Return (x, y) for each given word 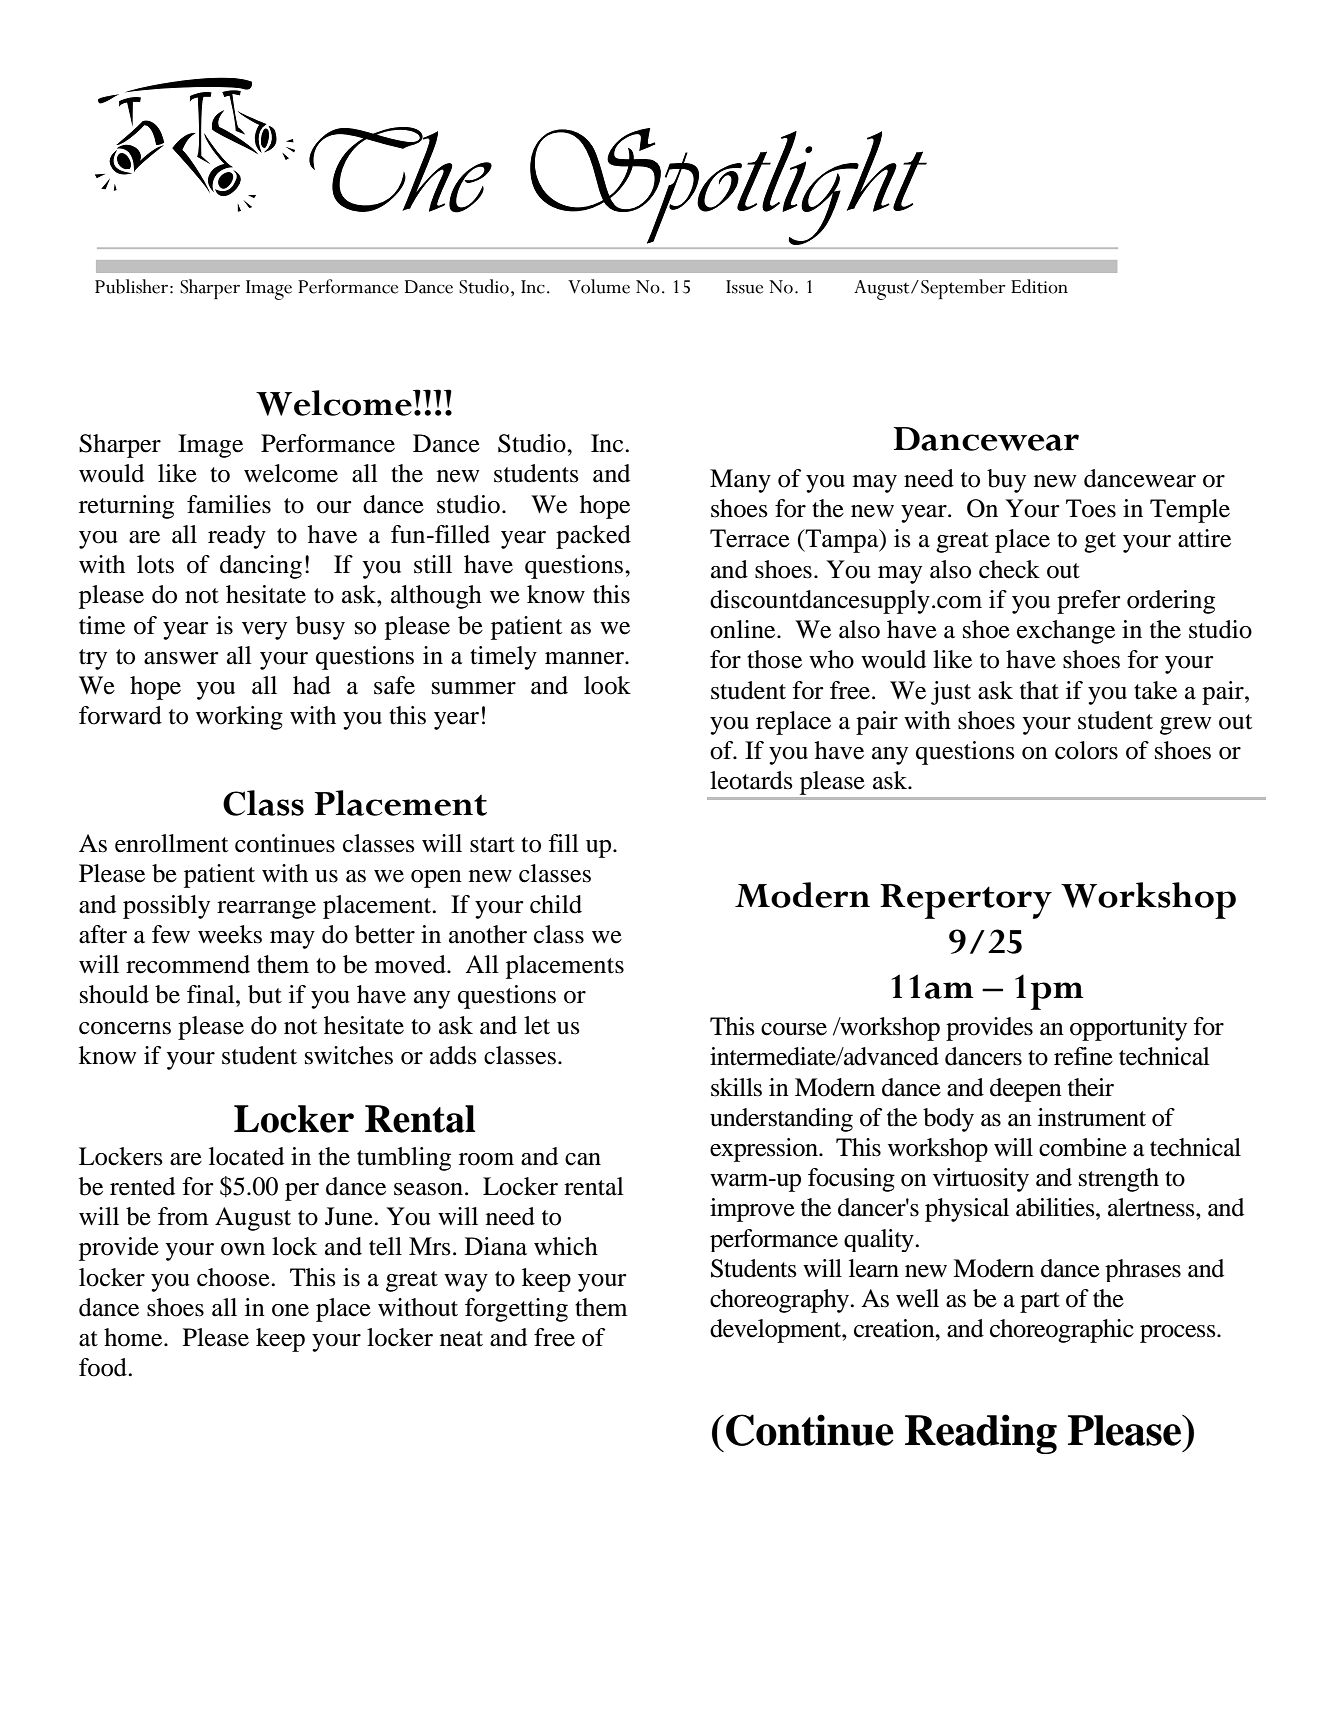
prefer (1089, 602)
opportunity (1128, 1029)
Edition (1039, 286)
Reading (981, 1434)
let (537, 1025)
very (264, 631)
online (744, 629)
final (212, 994)
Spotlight (728, 186)
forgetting (516, 1310)
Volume (599, 286)
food (104, 1367)
